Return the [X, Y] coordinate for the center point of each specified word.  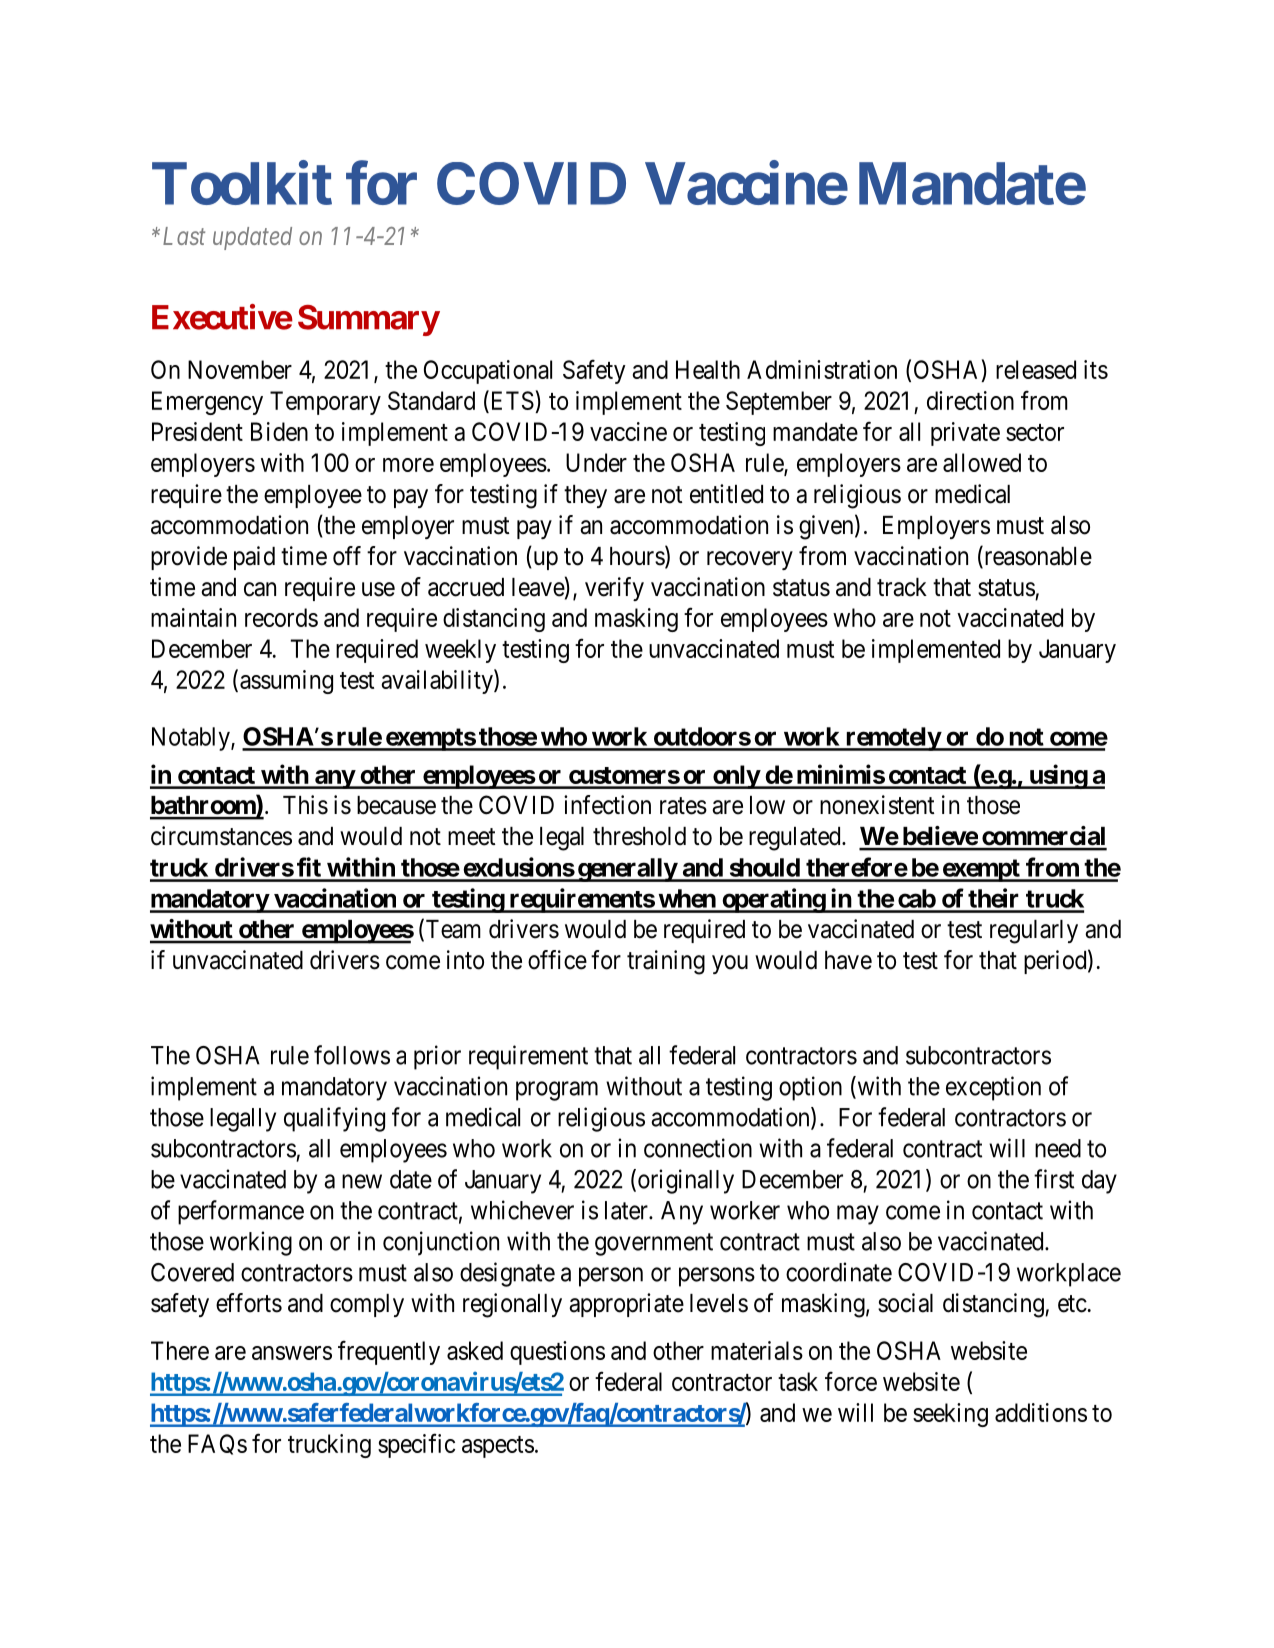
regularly [1034, 932]
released [1036, 369]
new [362, 1181]
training [666, 962]
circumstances [221, 836]
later [627, 1210]
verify [614, 589]
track [902, 587]
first [1054, 1179]
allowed [982, 462]
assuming [286, 682]
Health [708, 369]
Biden [279, 431]
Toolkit [242, 183]
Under [596, 462]
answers [292, 1353]
